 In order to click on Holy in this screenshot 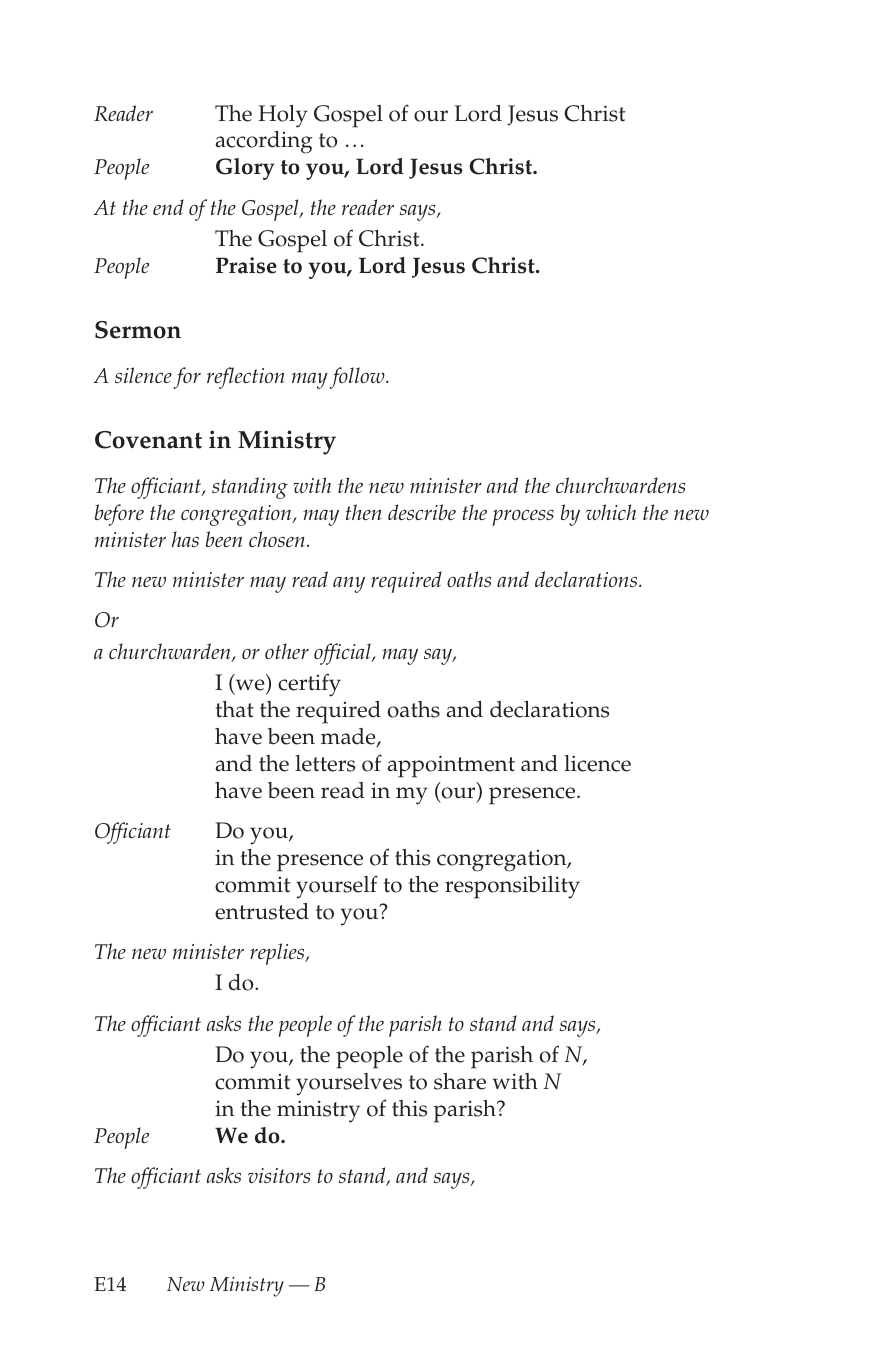, I will do `click(283, 116)`.
